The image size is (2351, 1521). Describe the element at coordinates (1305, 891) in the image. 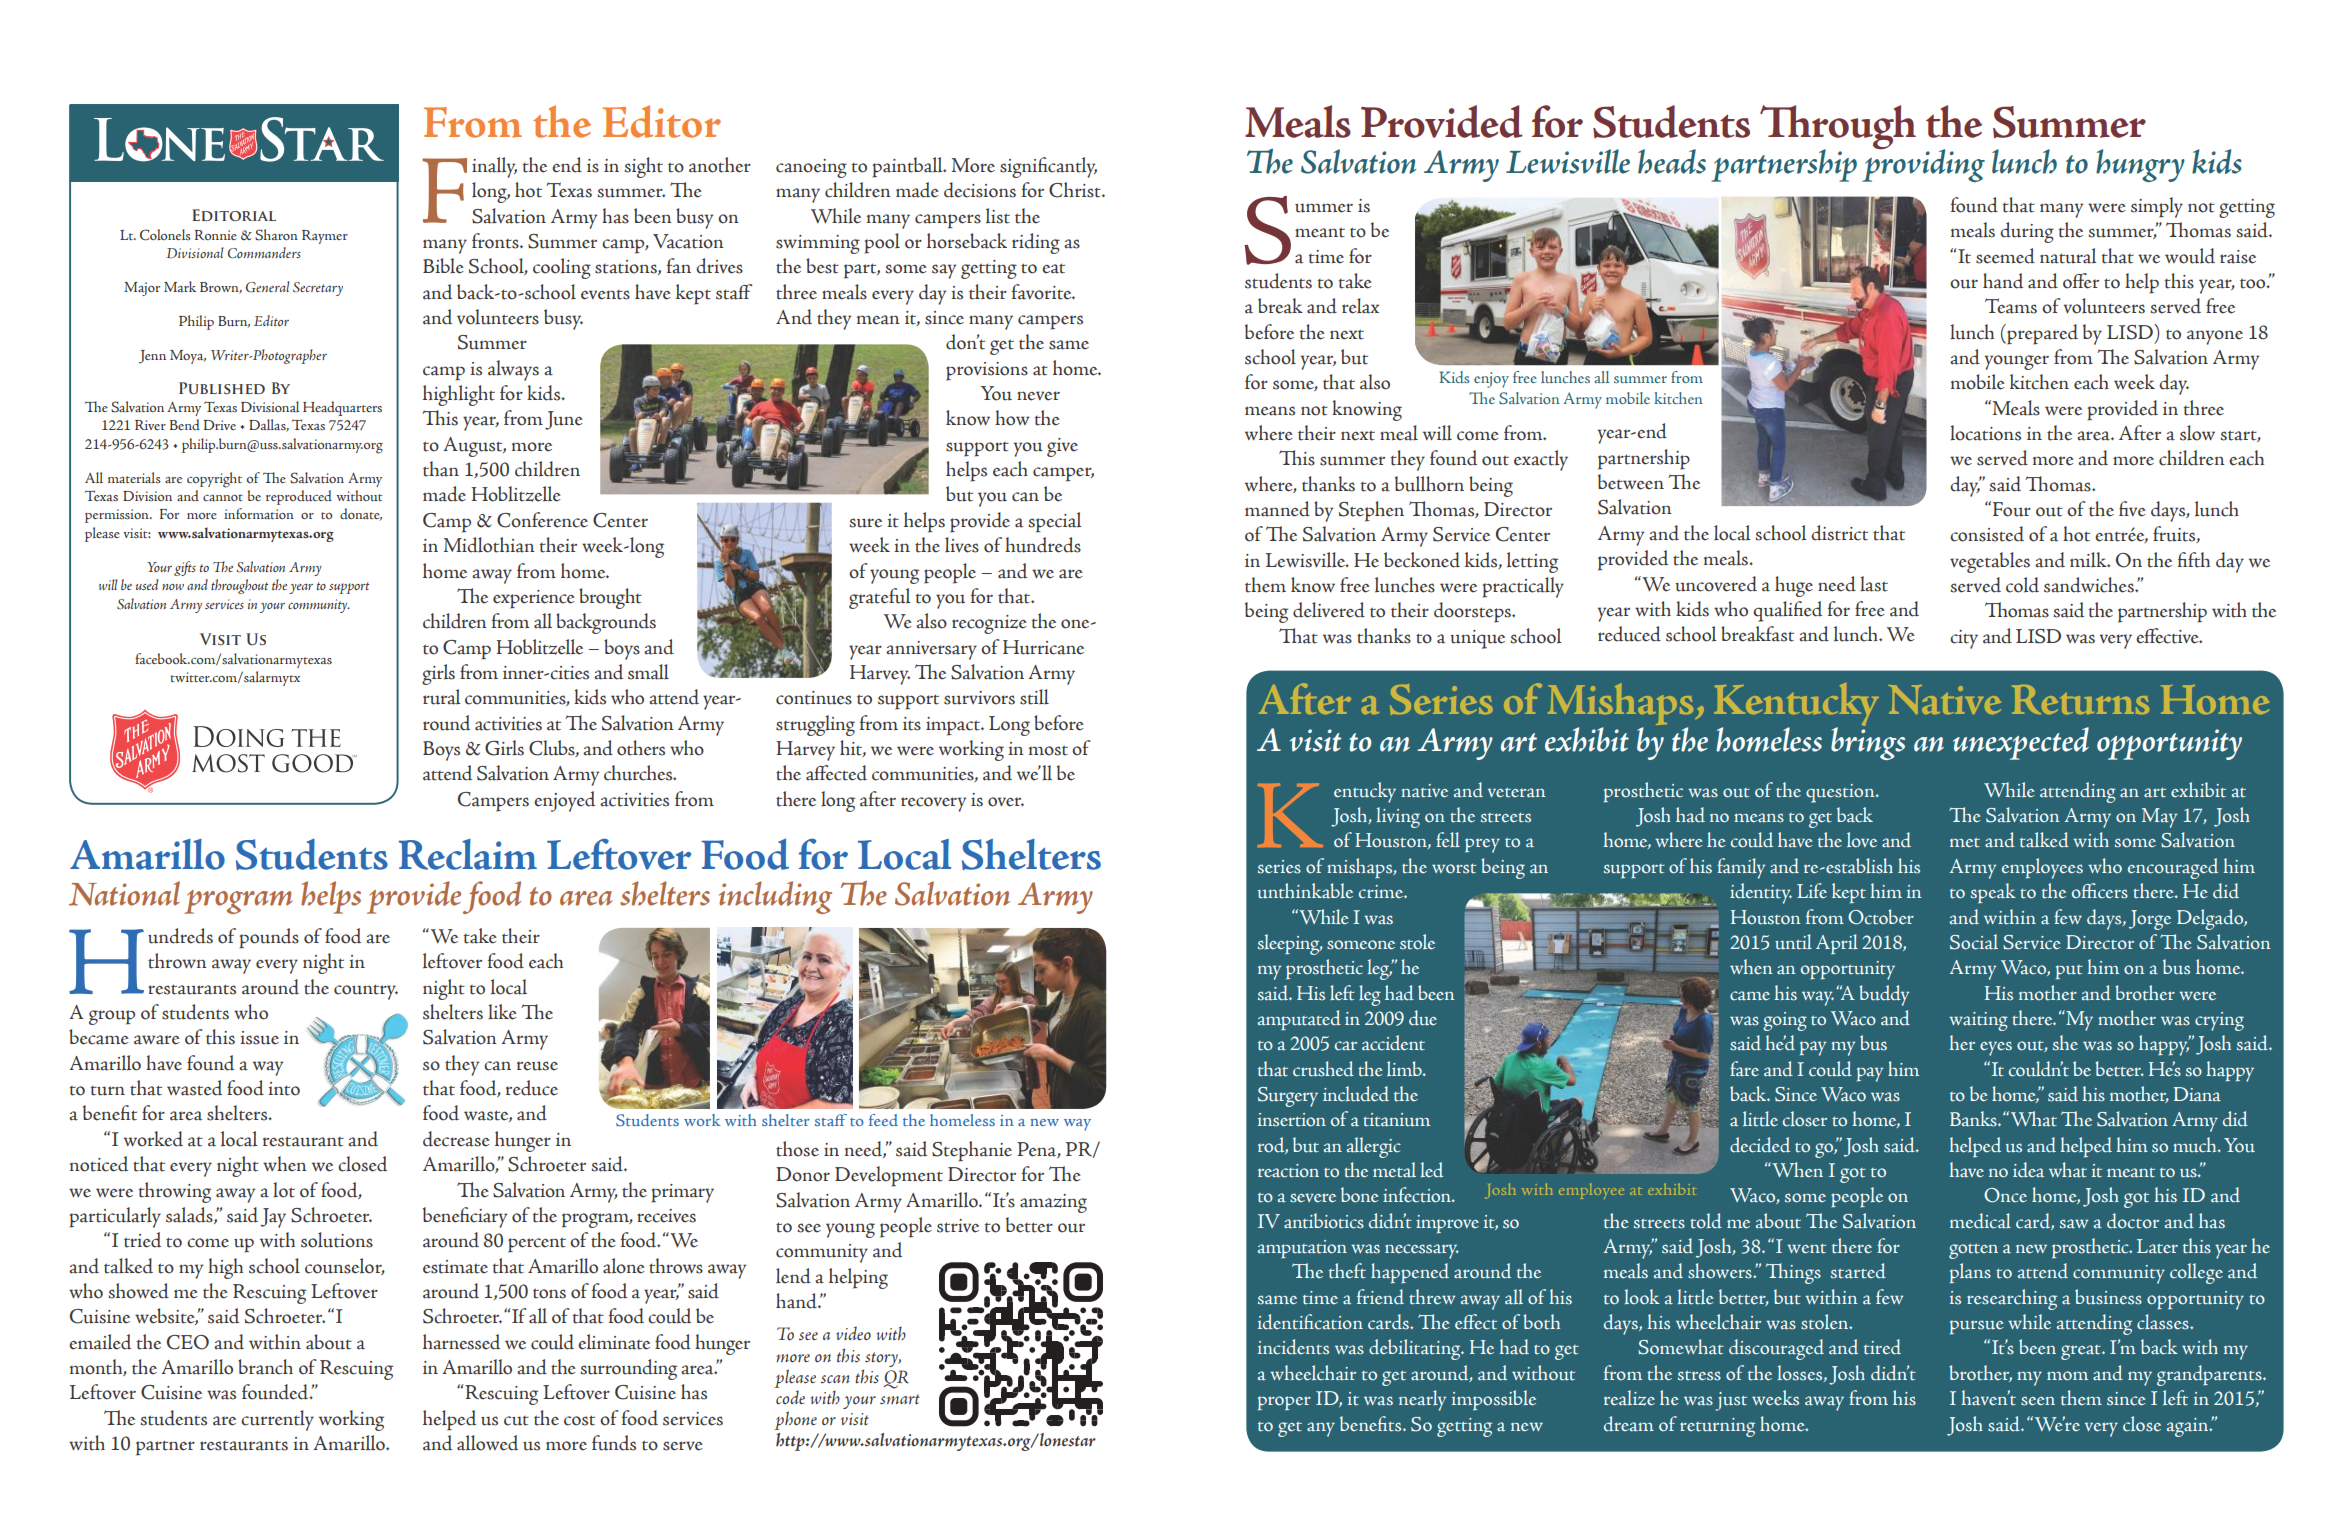

I see `unthinkable` at that location.
